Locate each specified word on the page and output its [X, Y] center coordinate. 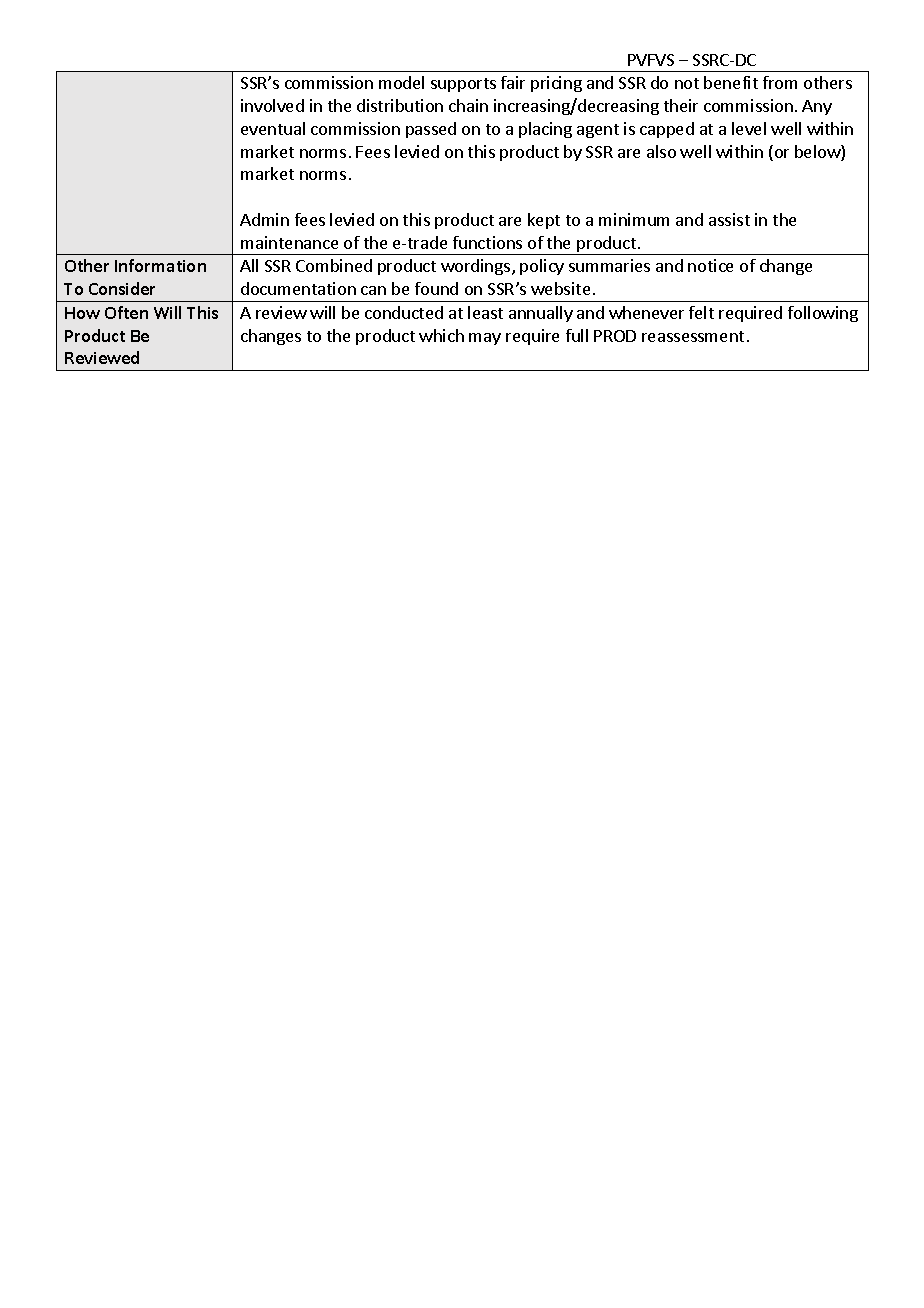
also [661, 151]
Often [126, 312]
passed [431, 130]
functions [487, 242]
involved [272, 105]
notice [710, 265]
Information [160, 265]
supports [463, 85]
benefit [731, 82]
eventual [273, 128]
